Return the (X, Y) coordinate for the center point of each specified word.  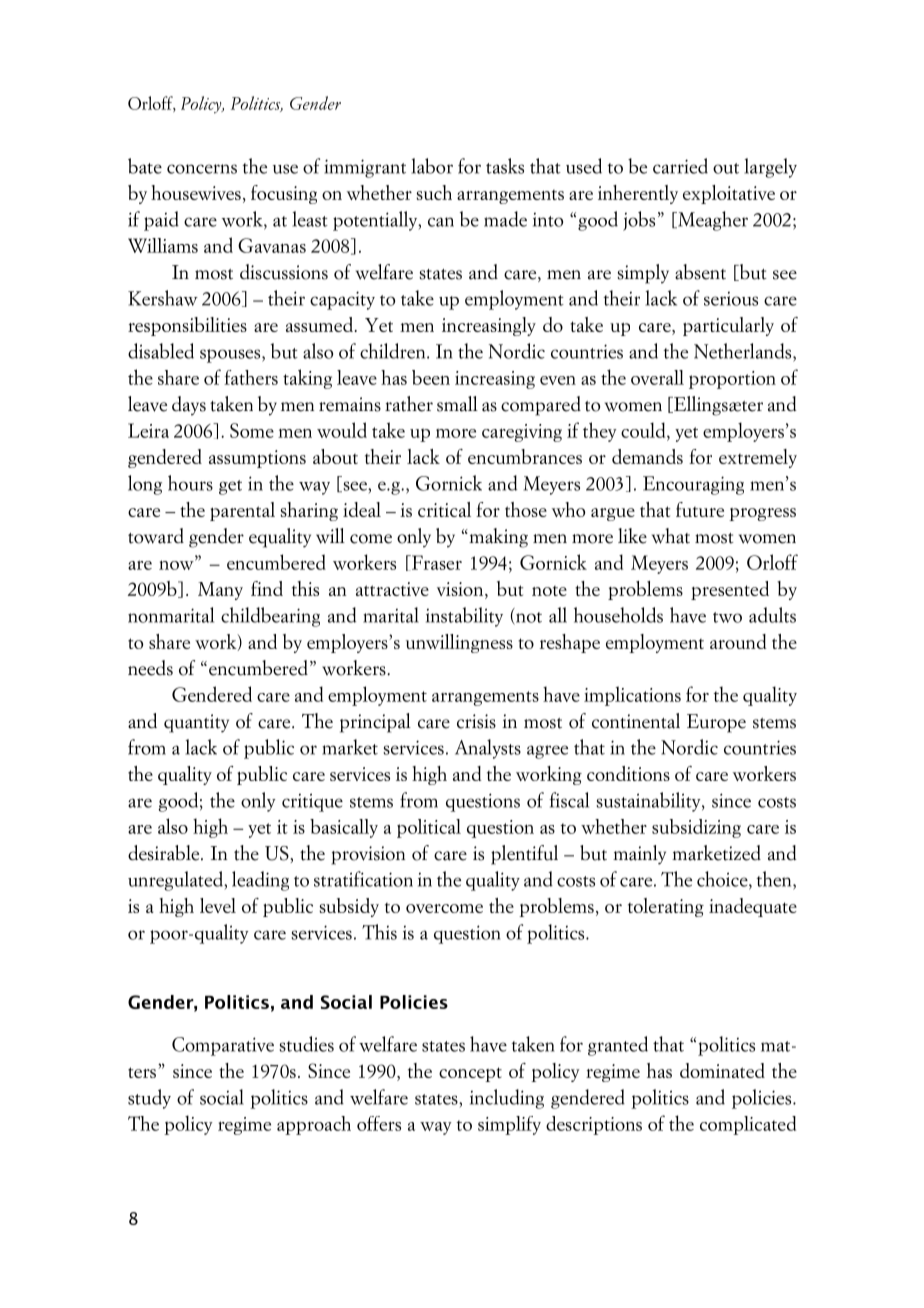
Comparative (223, 1046)
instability (464, 617)
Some (252, 430)
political (429, 828)
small (457, 404)
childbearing (270, 617)
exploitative (729, 194)
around (738, 641)
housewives (196, 192)
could (644, 430)
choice (723, 880)
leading (260, 881)
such (434, 192)
